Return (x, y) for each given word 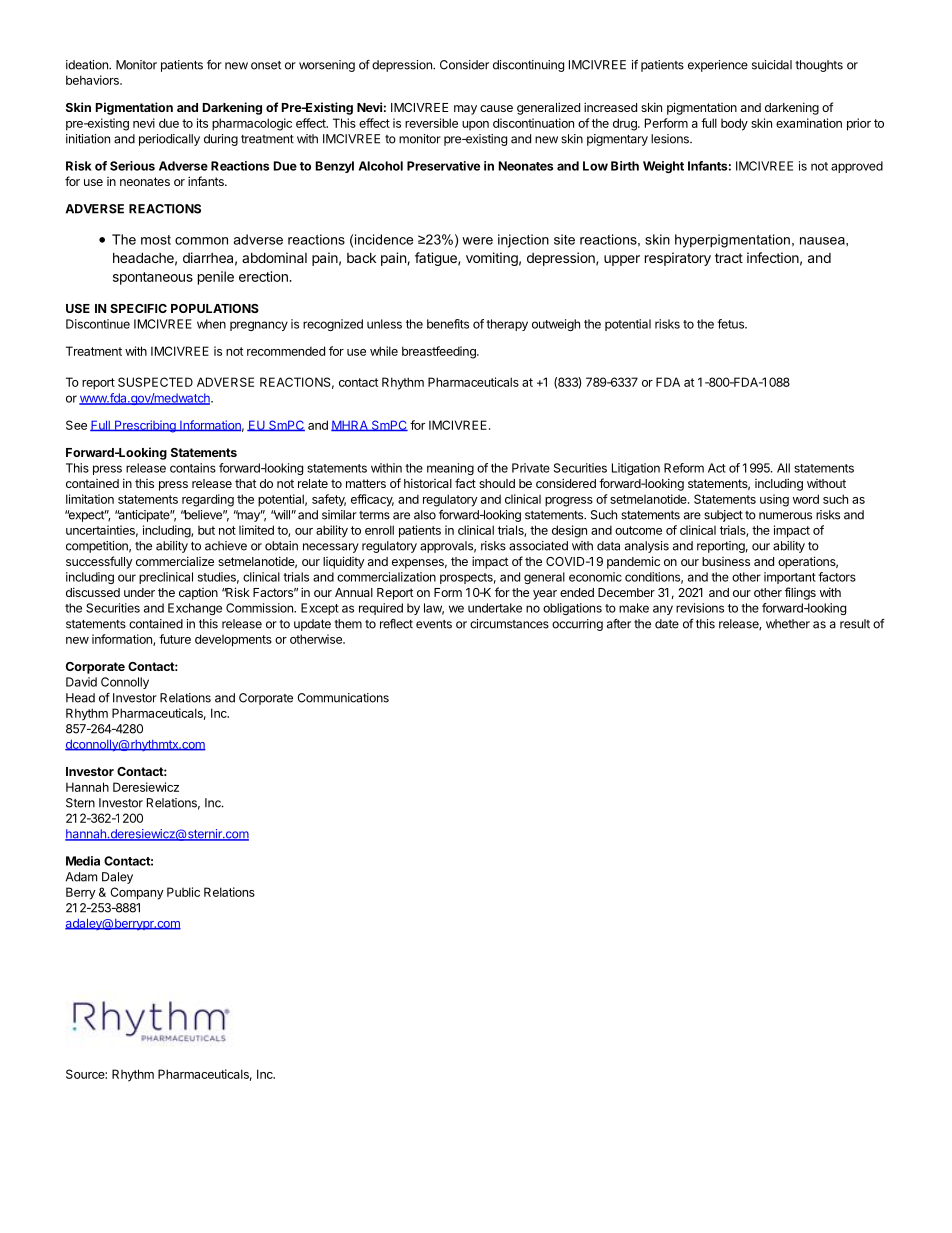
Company (137, 893)
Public (183, 892)
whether (788, 624)
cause (496, 108)
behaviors (93, 80)
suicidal (772, 65)
